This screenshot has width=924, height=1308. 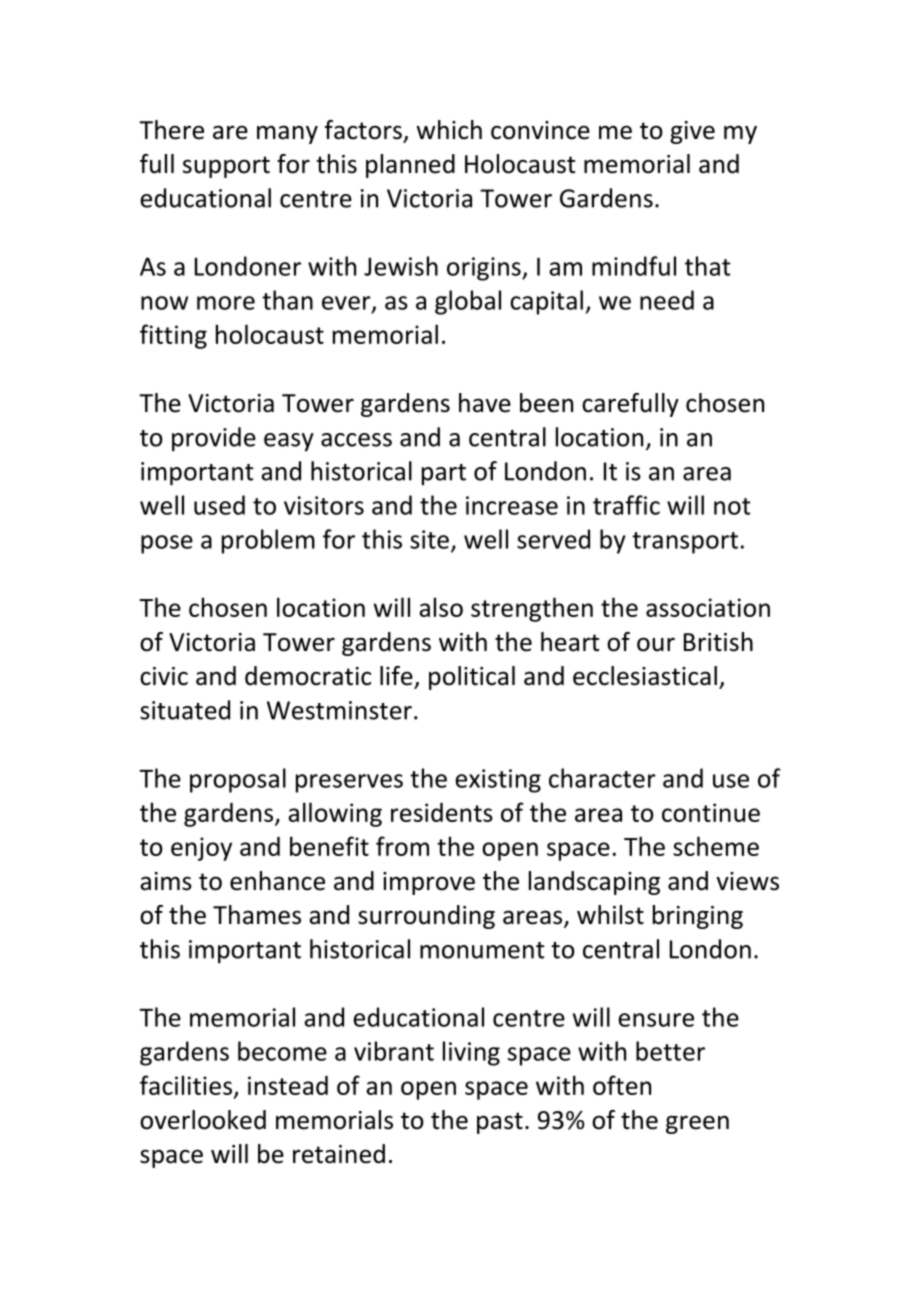 What do you see at coordinates (656, 644) in the screenshot?
I see `our` at bounding box center [656, 644].
